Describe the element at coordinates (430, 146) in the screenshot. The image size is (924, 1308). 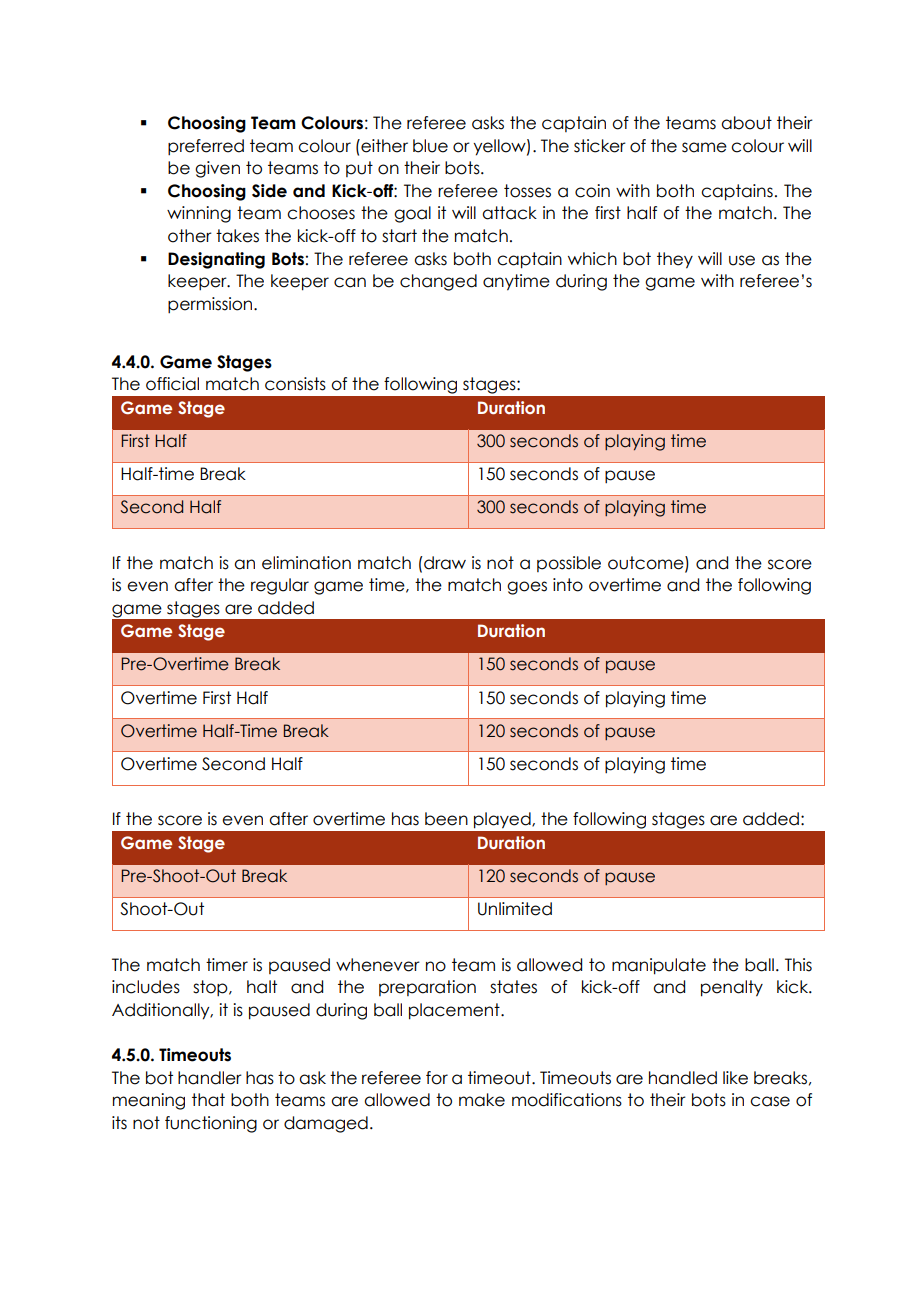
I see `blue` at that location.
